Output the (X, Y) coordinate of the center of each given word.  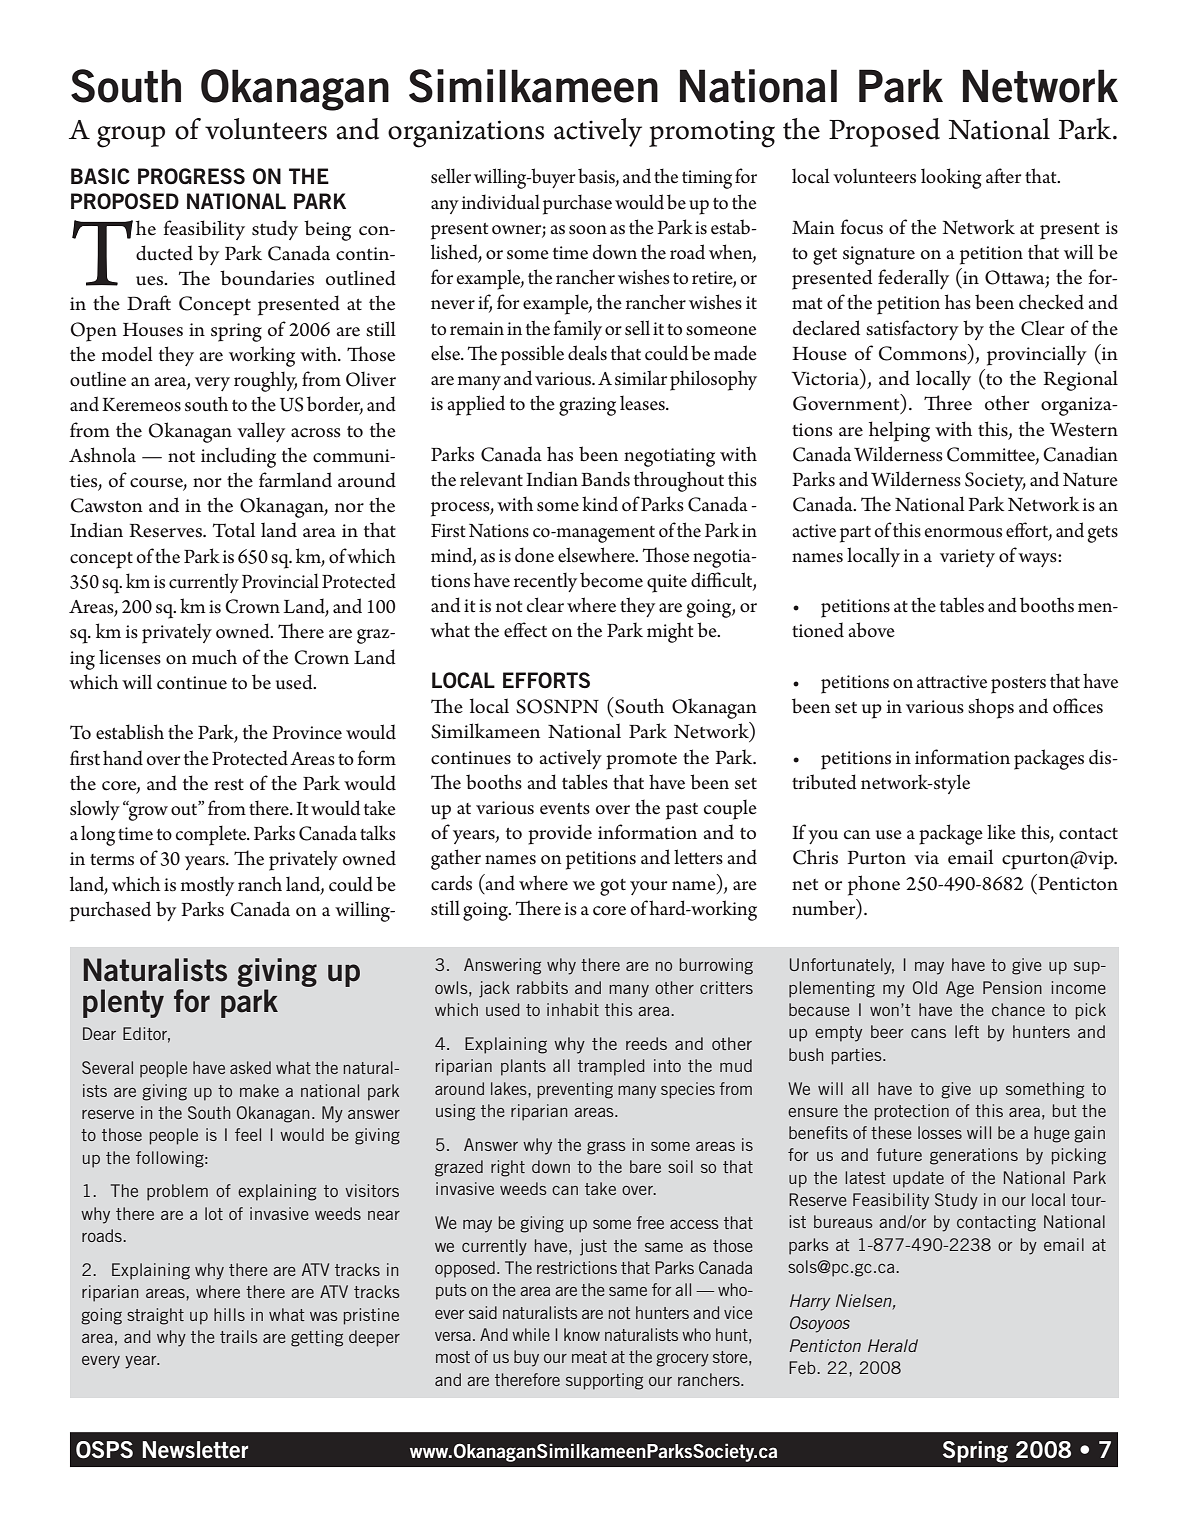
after (1003, 175)
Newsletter (195, 1450)
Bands (605, 479)
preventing (575, 1090)
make (259, 1090)
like (1001, 832)
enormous (963, 533)
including (238, 457)
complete (212, 835)
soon (588, 230)
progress (191, 176)
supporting (604, 1381)
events (565, 809)
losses (940, 1132)
